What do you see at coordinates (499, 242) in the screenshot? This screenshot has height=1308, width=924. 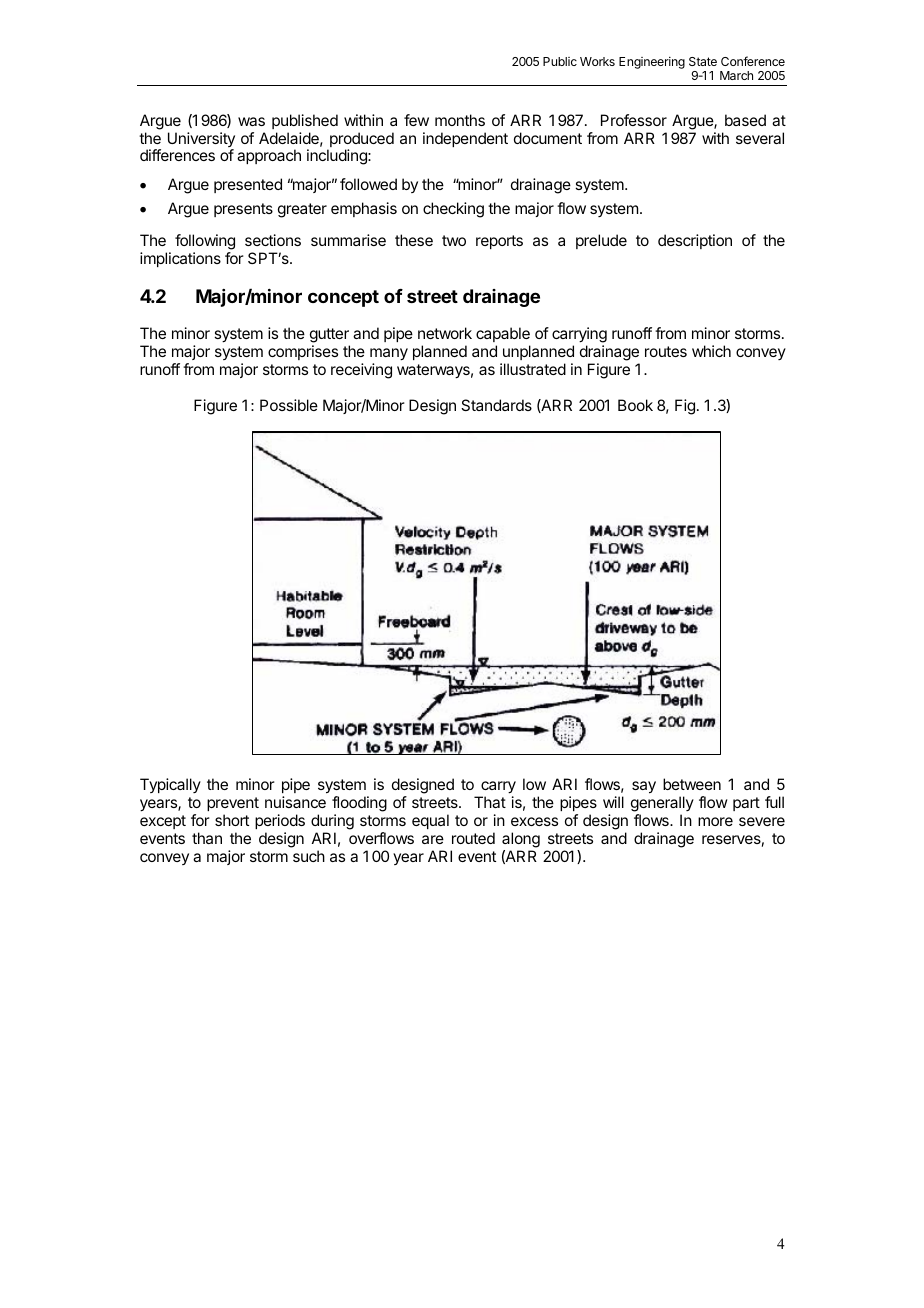 I see `reports` at bounding box center [499, 242].
